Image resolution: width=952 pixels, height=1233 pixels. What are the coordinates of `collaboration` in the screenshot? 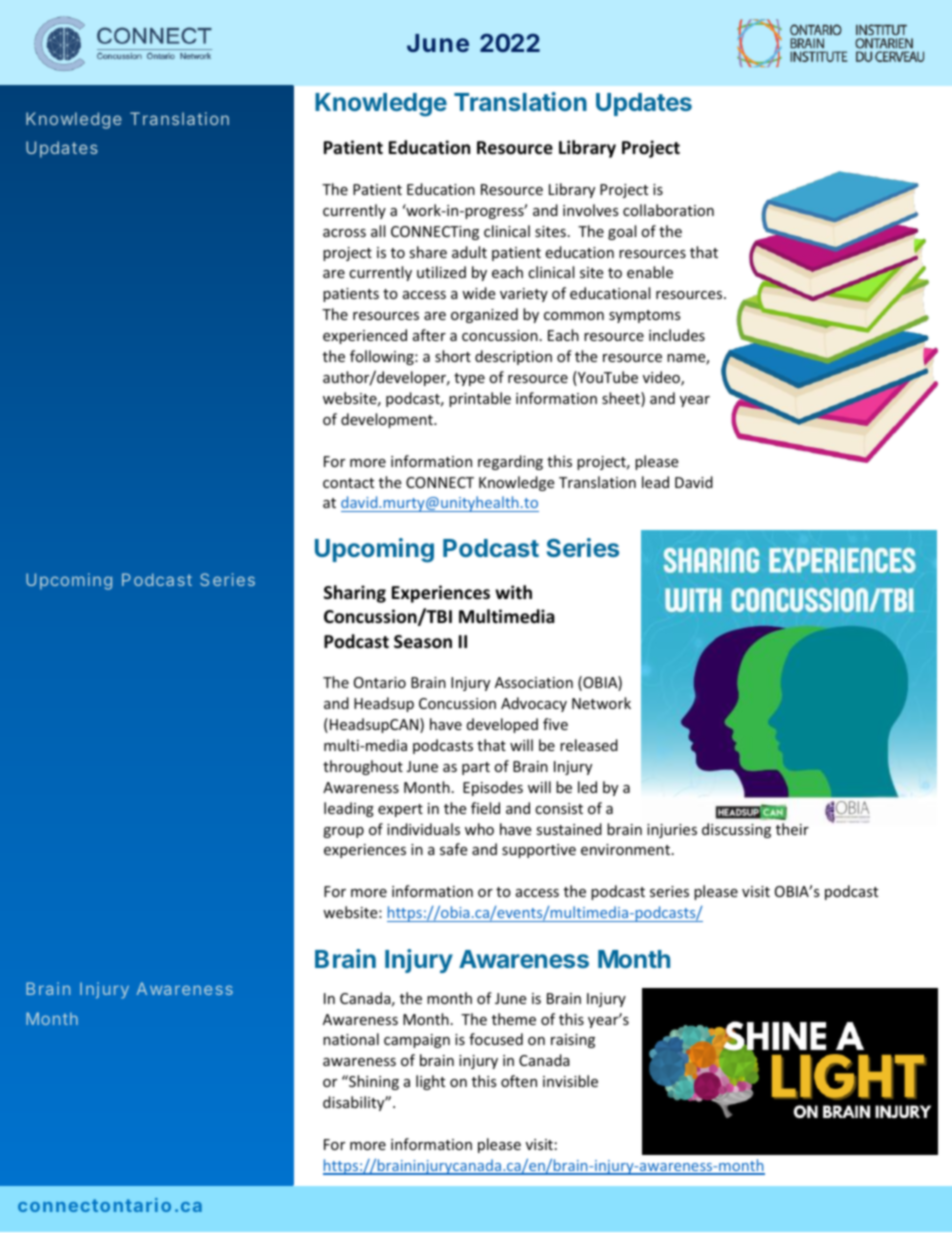 It's located at (668, 210).
